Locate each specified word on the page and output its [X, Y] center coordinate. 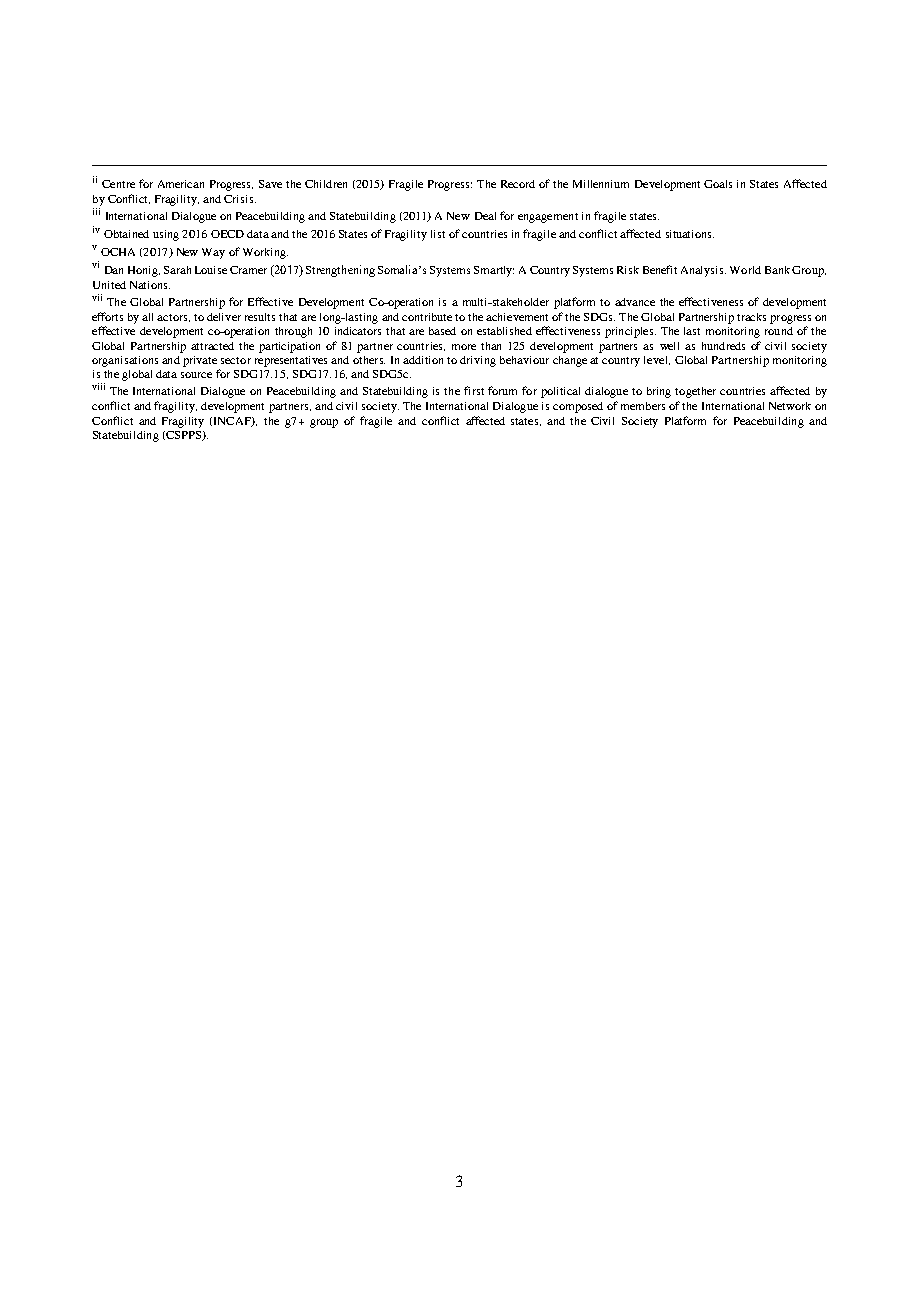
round [779, 331]
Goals [718, 184]
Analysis [703, 271]
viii [98, 386]
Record [518, 184]
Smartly [494, 271]
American [181, 184]
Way [213, 253]
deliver [224, 317]
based [442, 331]
